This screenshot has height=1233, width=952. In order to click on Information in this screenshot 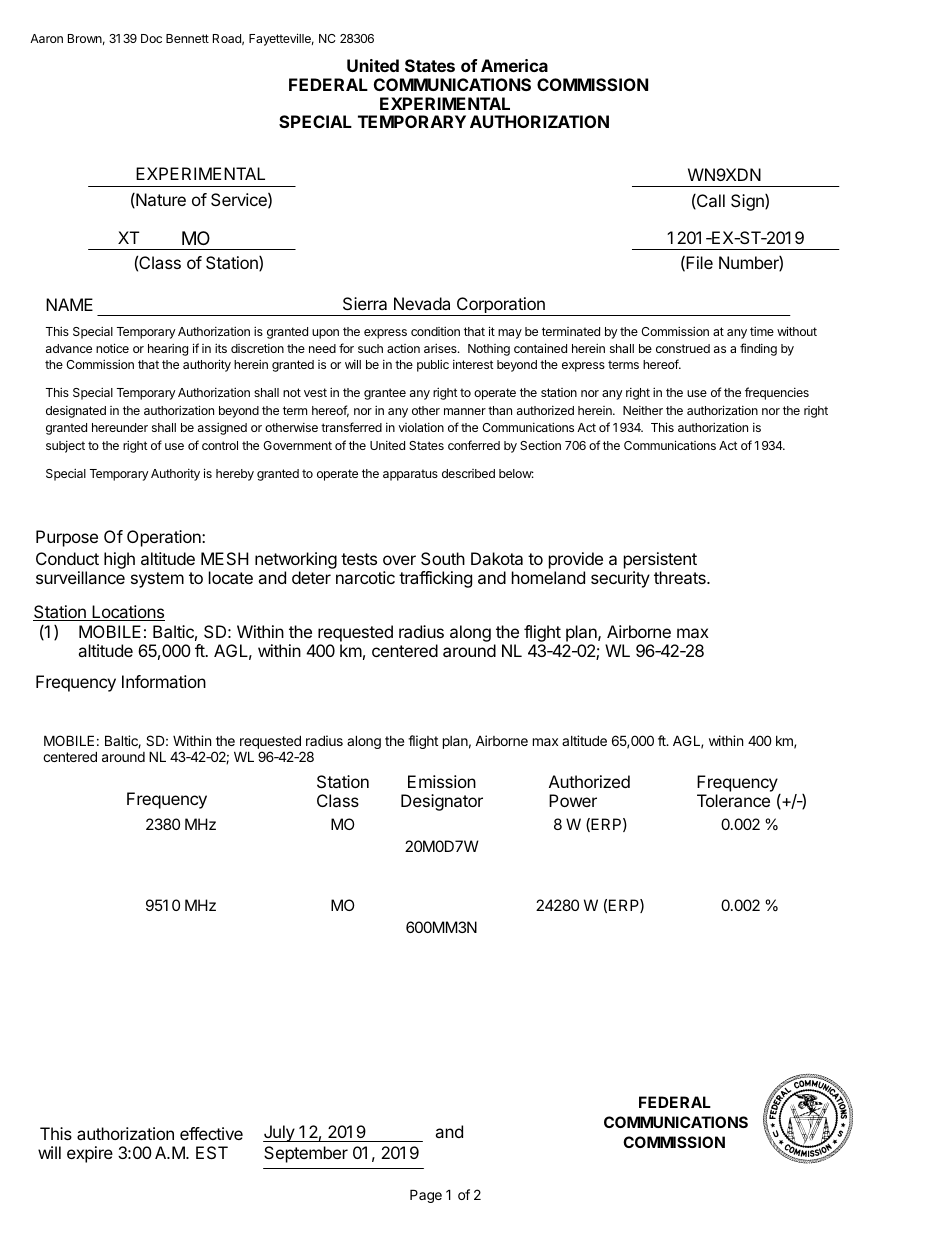, I will do `click(164, 681)`.
